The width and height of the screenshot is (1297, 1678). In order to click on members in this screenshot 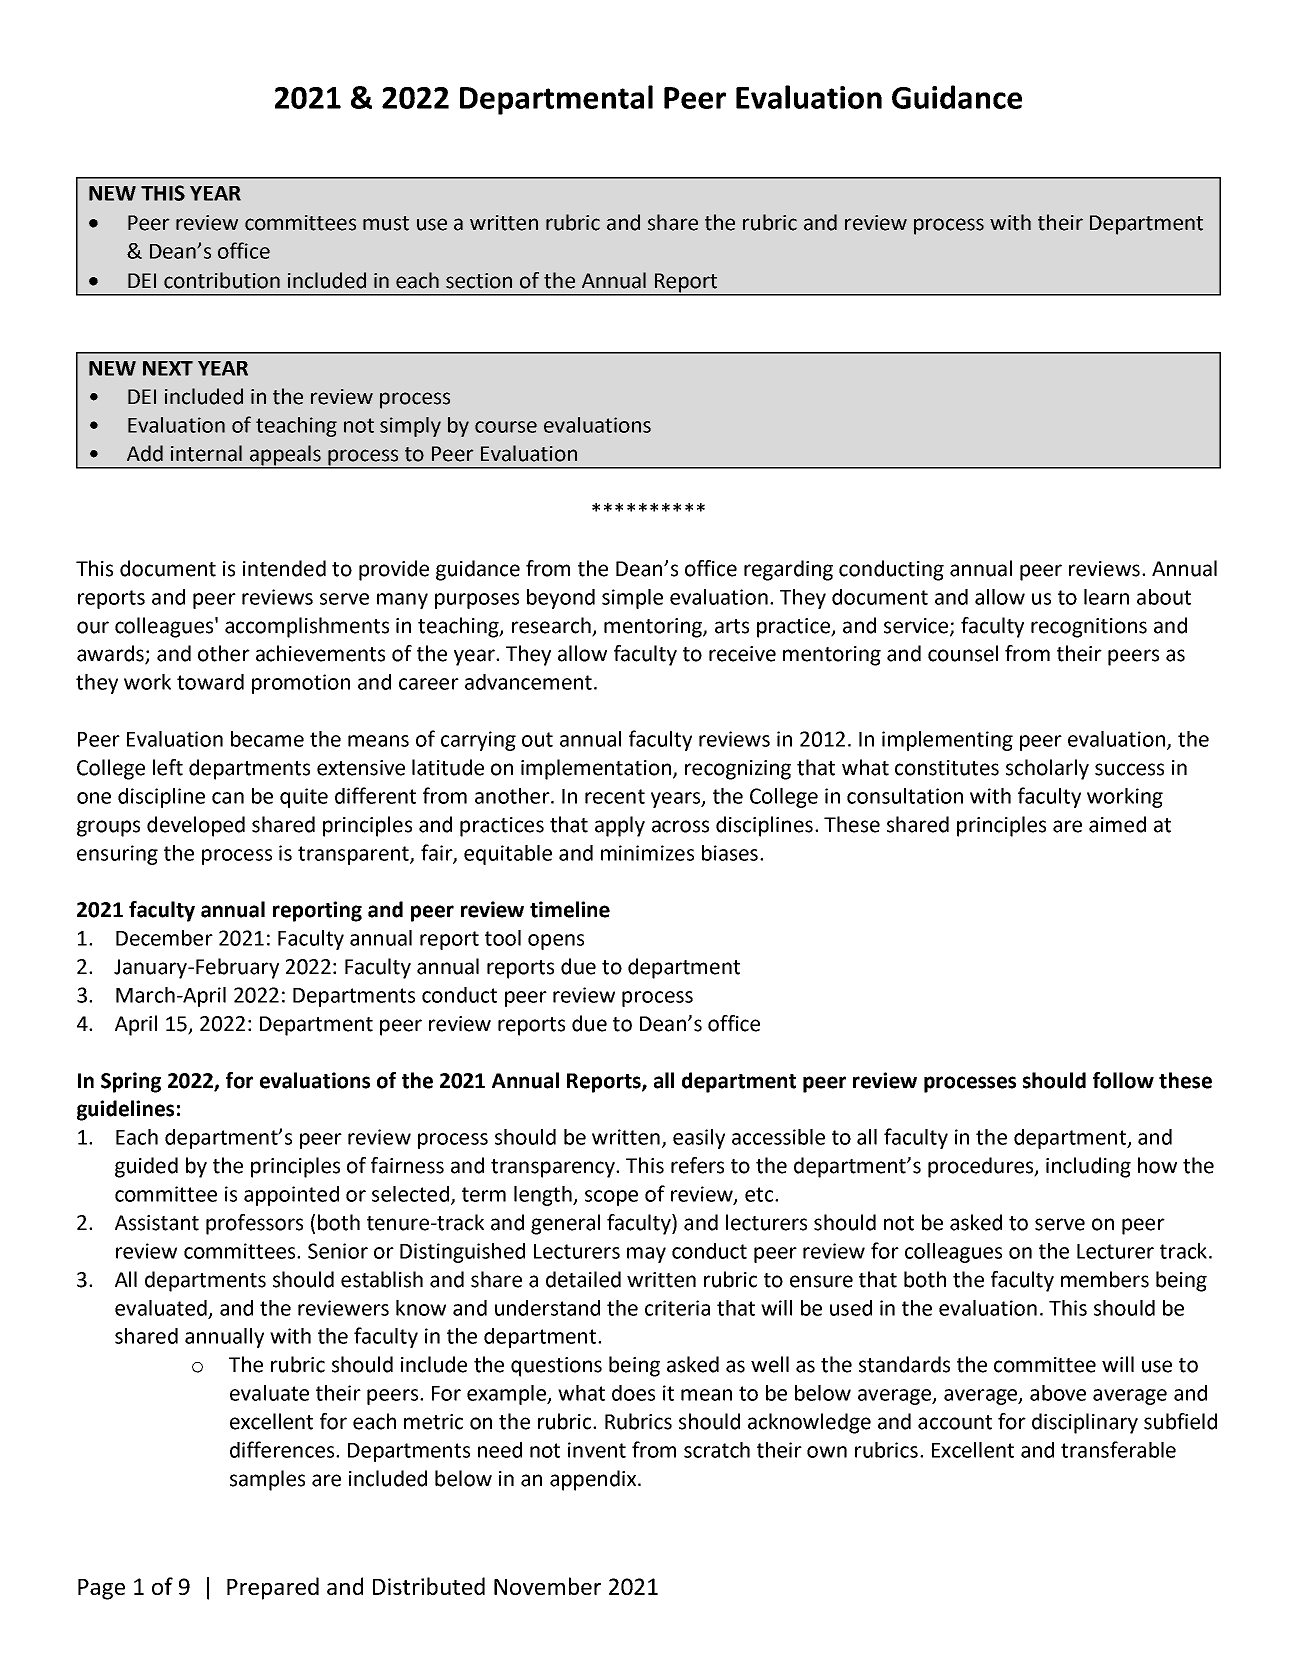, I will do `click(1105, 1279)`.
